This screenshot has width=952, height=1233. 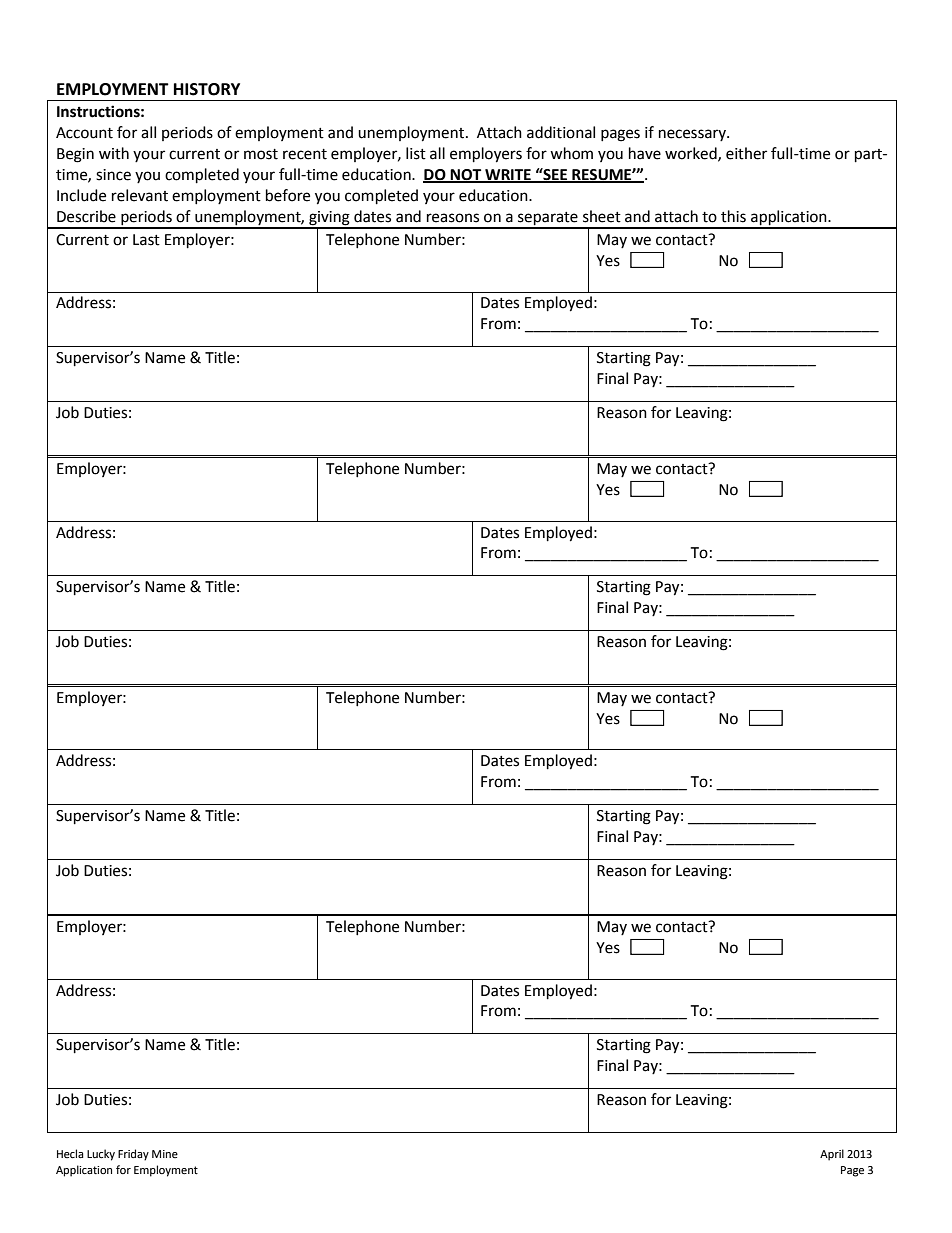 What do you see at coordinates (602, 216) in the screenshot?
I see `sheet` at bounding box center [602, 216].
